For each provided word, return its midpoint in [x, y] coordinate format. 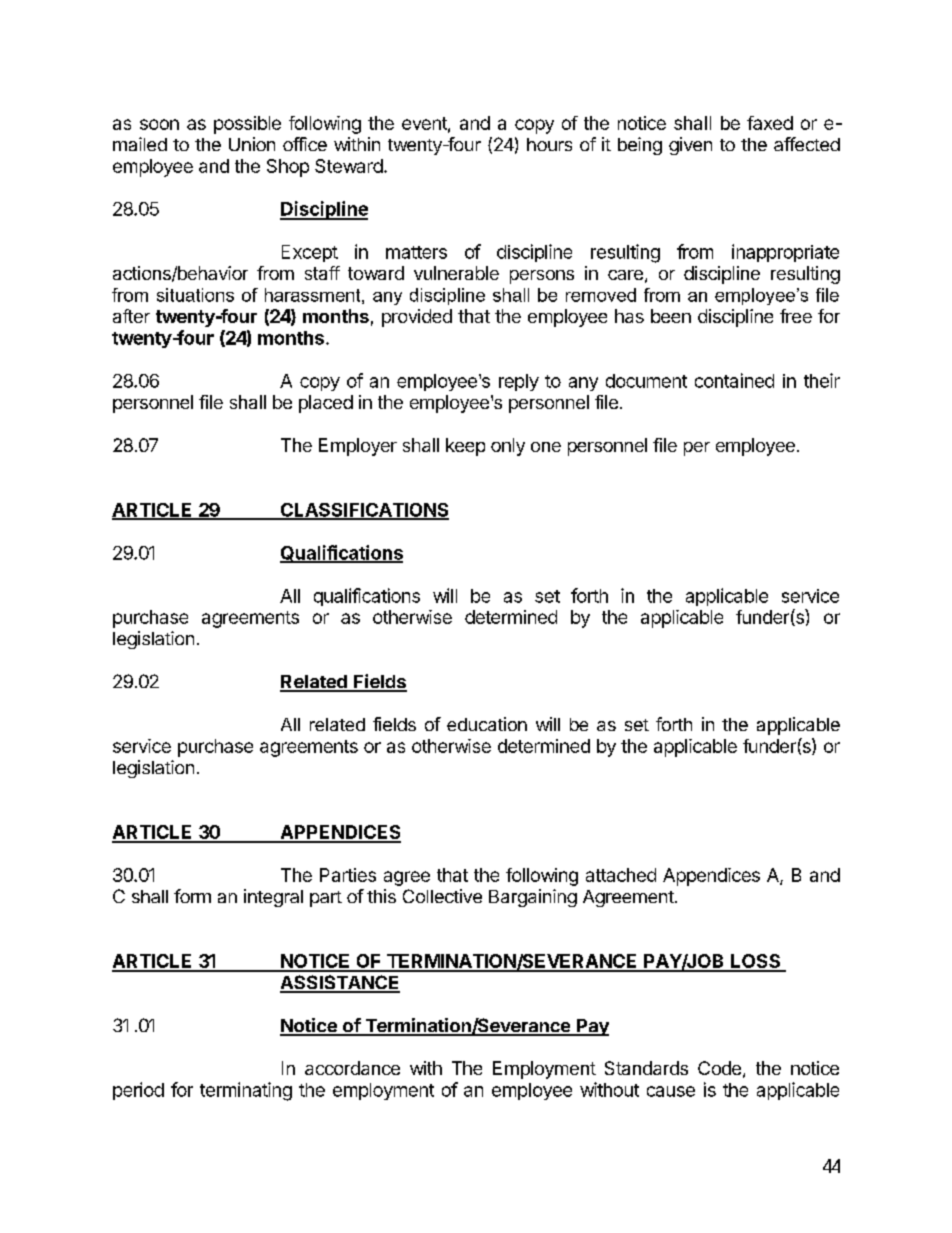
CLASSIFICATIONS [363, 511]
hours [549, 144]
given [690, 146]
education [487, 724]
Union [252, 144]
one [546, 447]
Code [719, 1068]
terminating [246, 1091]
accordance [352, 1068]
